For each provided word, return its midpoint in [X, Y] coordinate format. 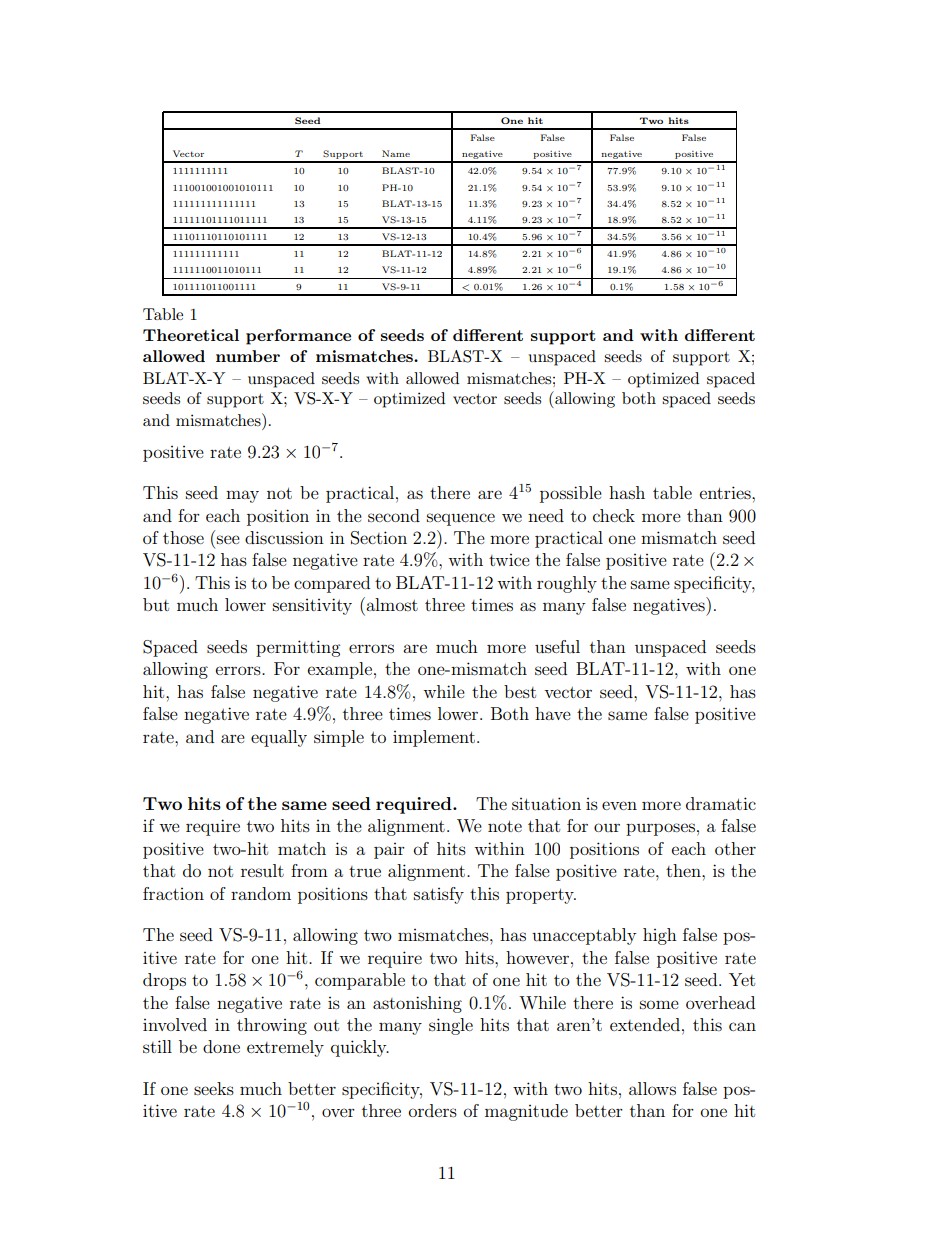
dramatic [721, 803]
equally [279, 738]
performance [298, 337]
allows [652, 1088]
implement [434, 738]
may [242, 496]
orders [433, 1110]
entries [726, 492]
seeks [214, 1088]
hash [627, 492]
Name [396, 153]
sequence [461, 519]
